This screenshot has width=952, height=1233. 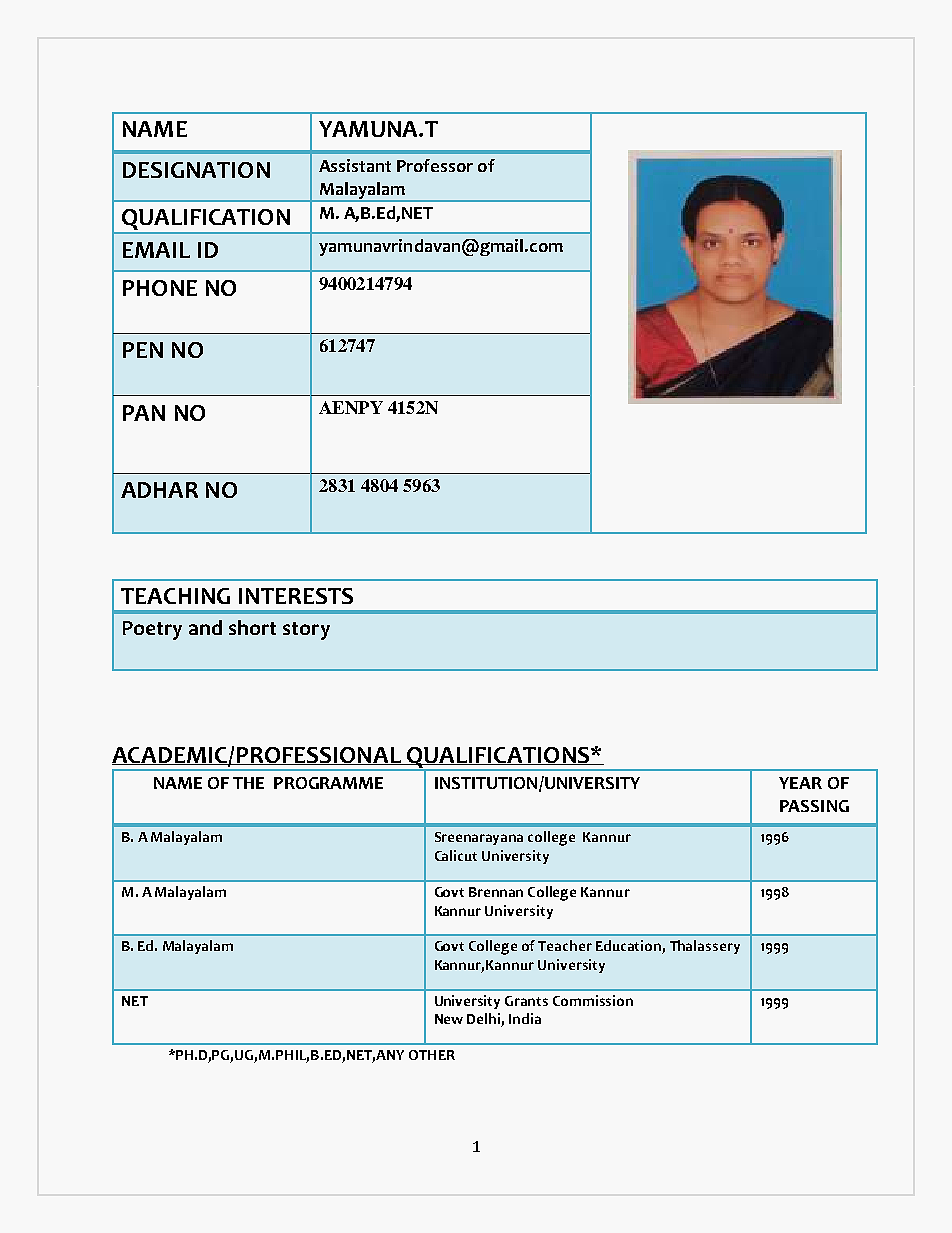 What do you see at coordinates (435, 165) in the screenshot?
I see `Professor` at bounding box center [435, 165].
